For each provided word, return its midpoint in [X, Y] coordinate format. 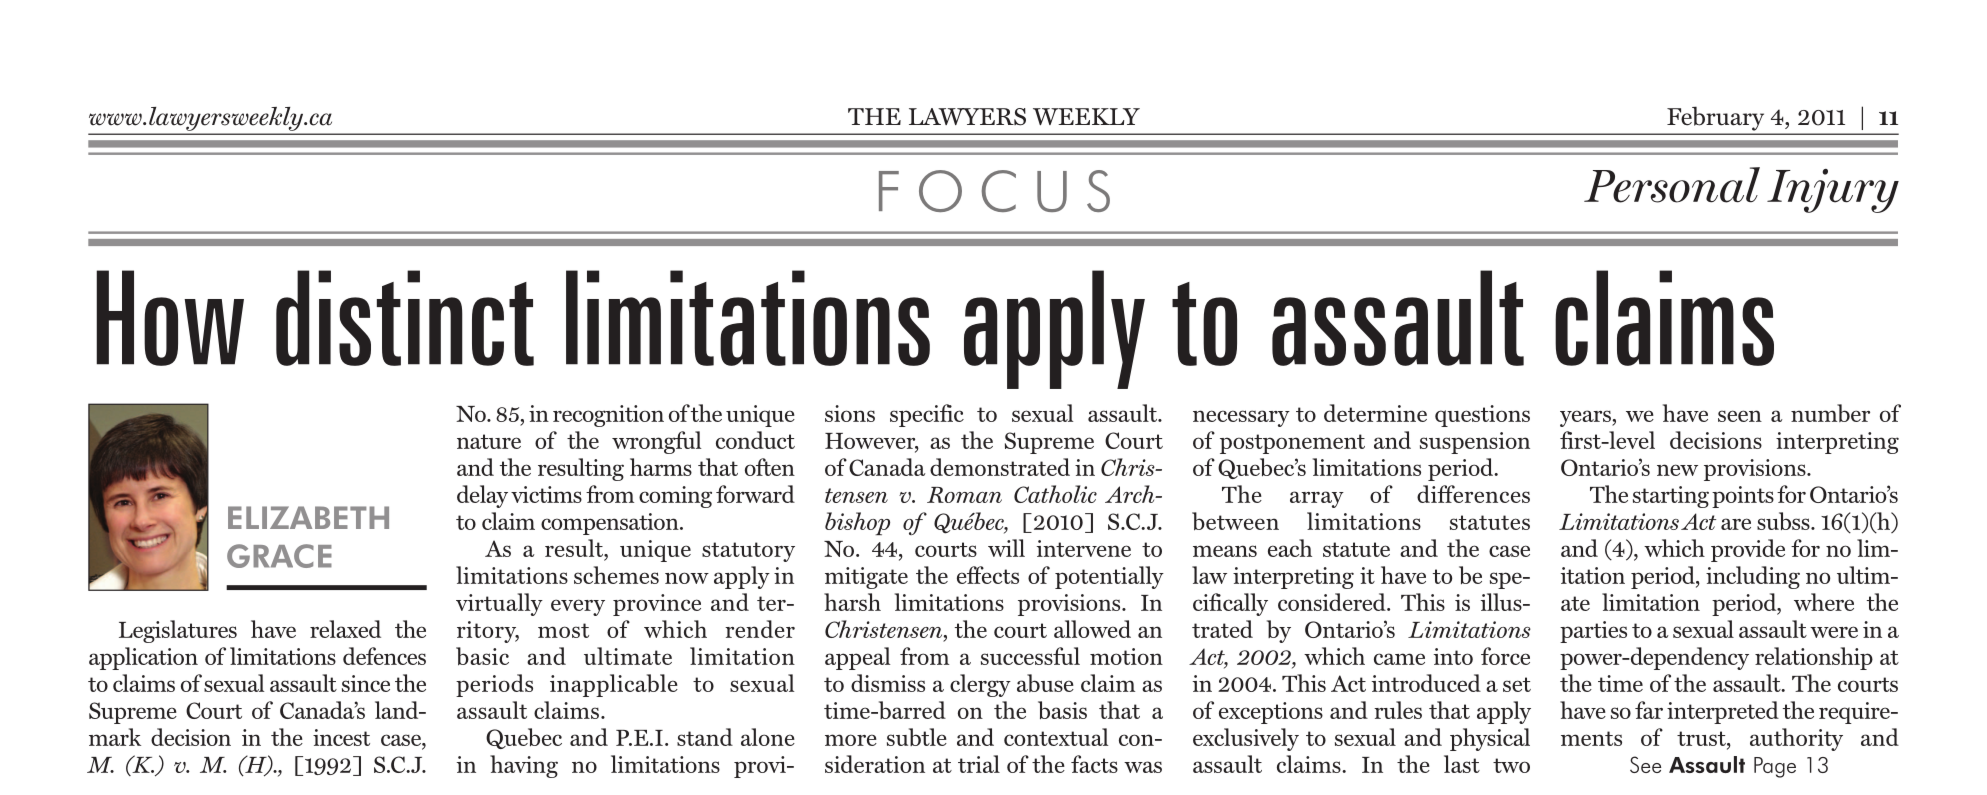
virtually [499, 604]
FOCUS [994, 191]
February [1715, 119]
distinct [405, 318]
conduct [755, 440]
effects [988, 575]
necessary [1241, 418]
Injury [1833, 191]
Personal [1672, 185]
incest [341, 737]
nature [489, 441]
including [1753, 577]
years [1586, 418]
